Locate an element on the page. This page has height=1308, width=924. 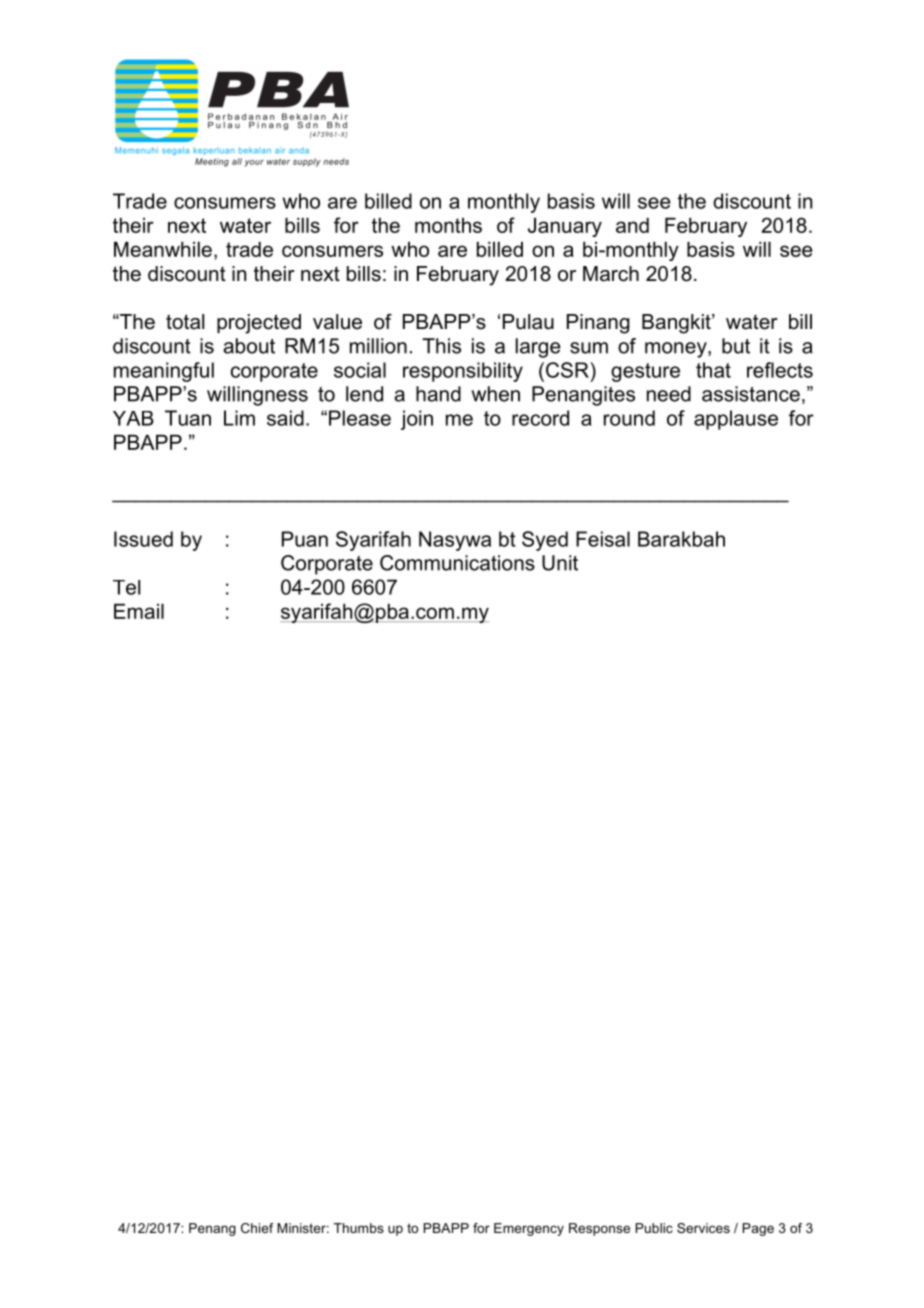
Email is located at coordinates (139, 611).
